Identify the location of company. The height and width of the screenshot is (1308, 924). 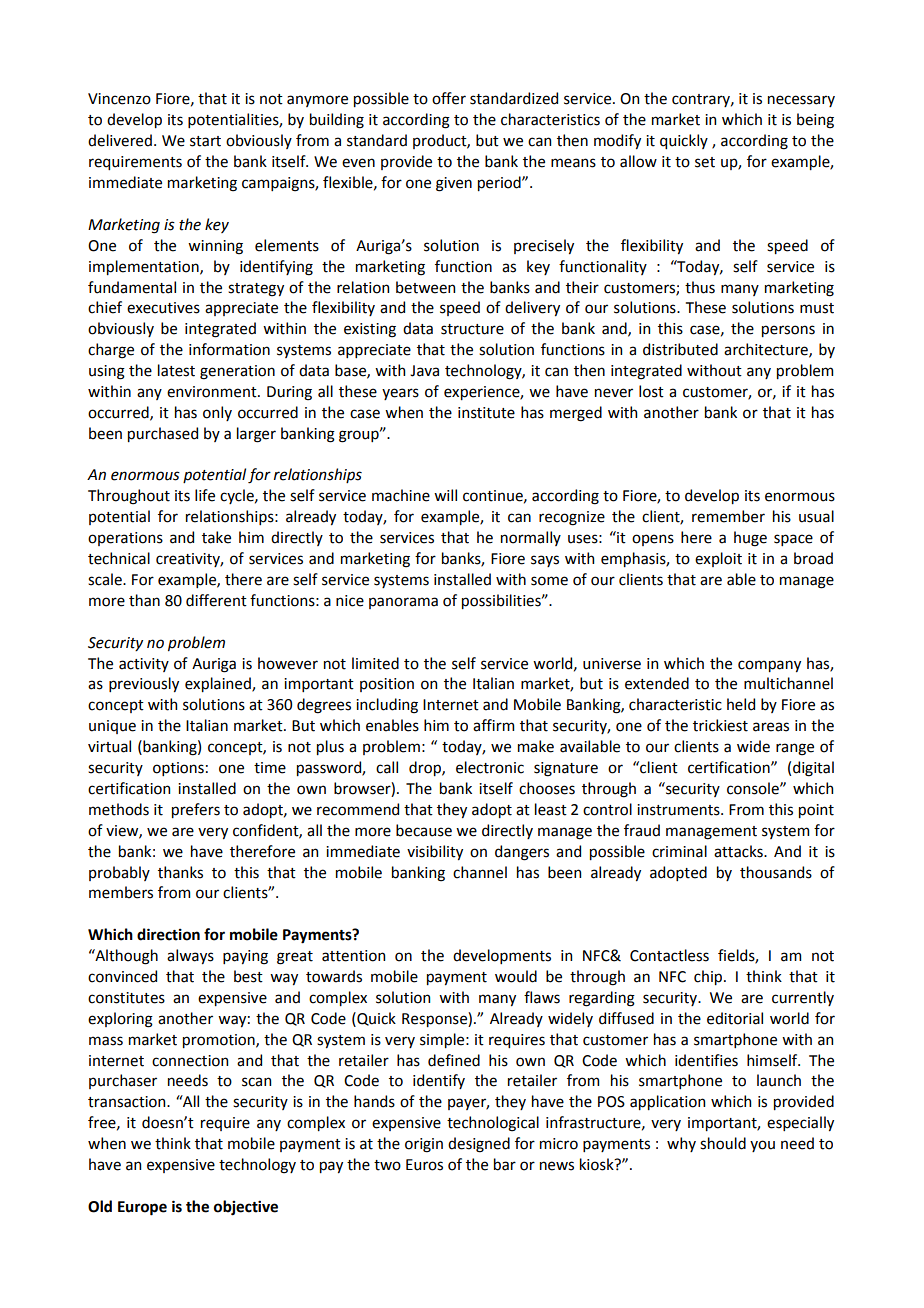
(769, 666).
